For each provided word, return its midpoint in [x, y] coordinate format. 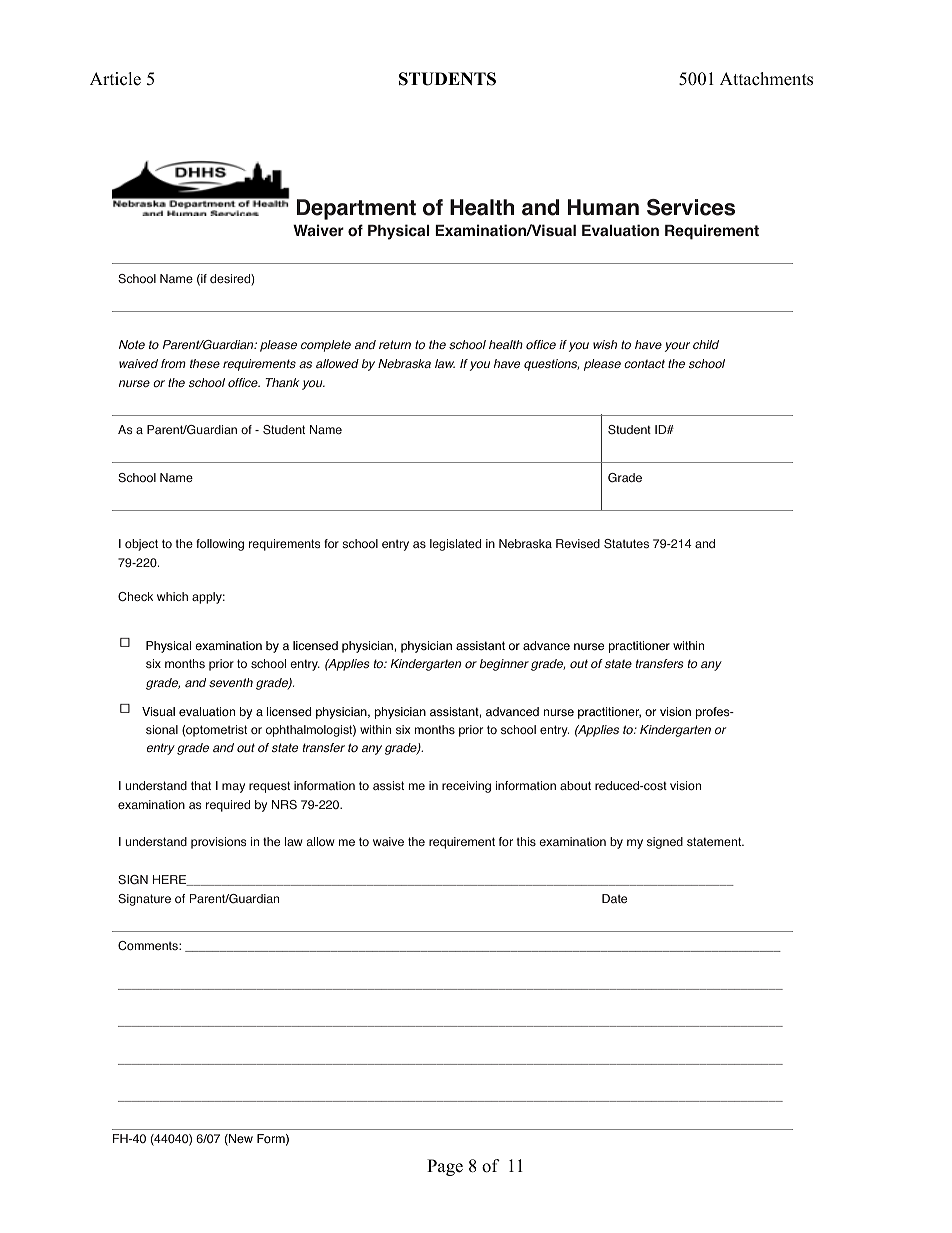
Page [445, 1167]
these [205, 363]
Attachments [766, 79]
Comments [149, 946]
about [575, 786]
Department [356, 209]
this [526, 841]
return [395, 344]
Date [614, 898]
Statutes [626, 544]
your [677, 347]
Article [115, 79]
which [172, 596]
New [240, 1140]
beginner [504, 665]
